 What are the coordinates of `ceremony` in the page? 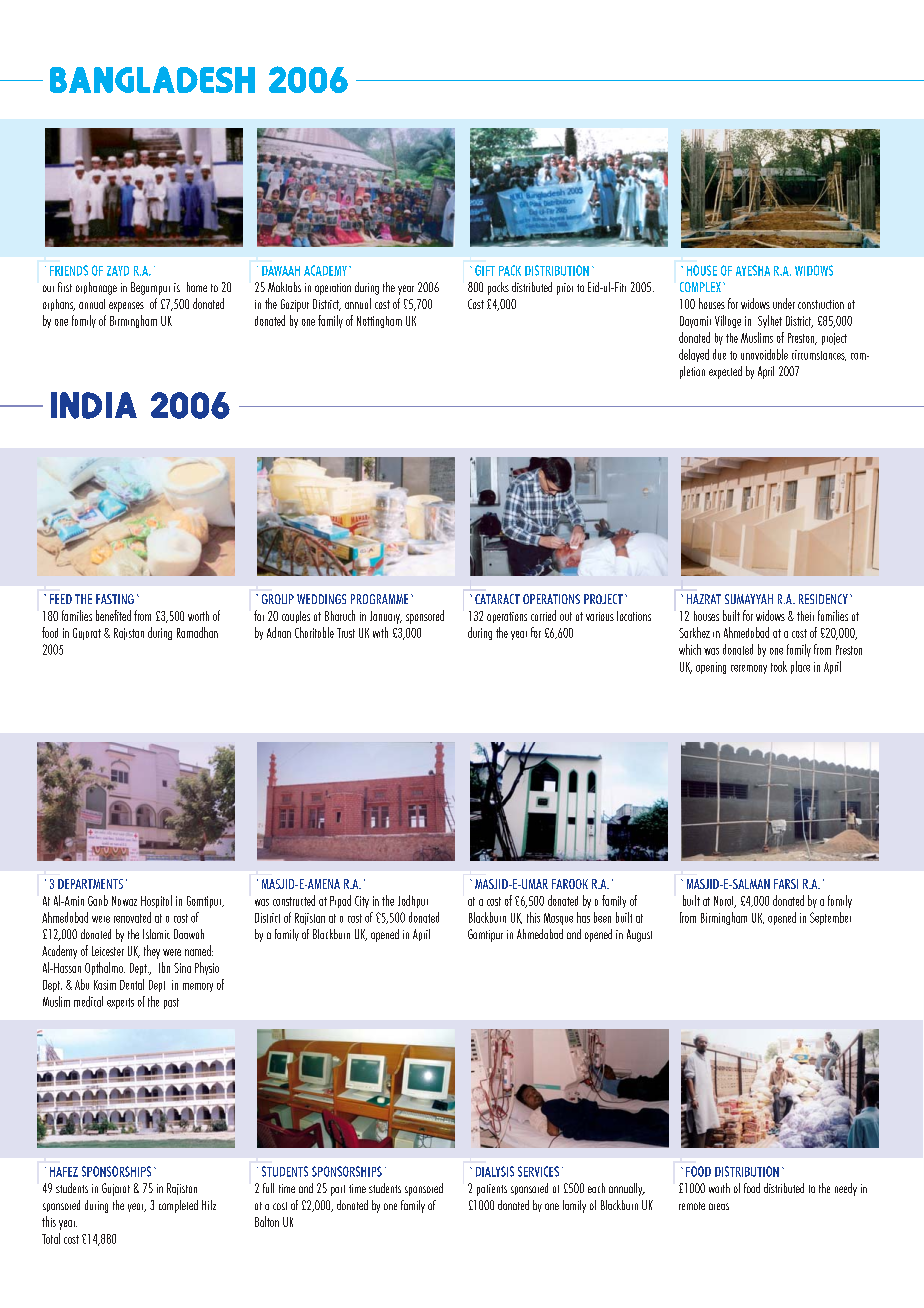 It's located at (749, 669).
